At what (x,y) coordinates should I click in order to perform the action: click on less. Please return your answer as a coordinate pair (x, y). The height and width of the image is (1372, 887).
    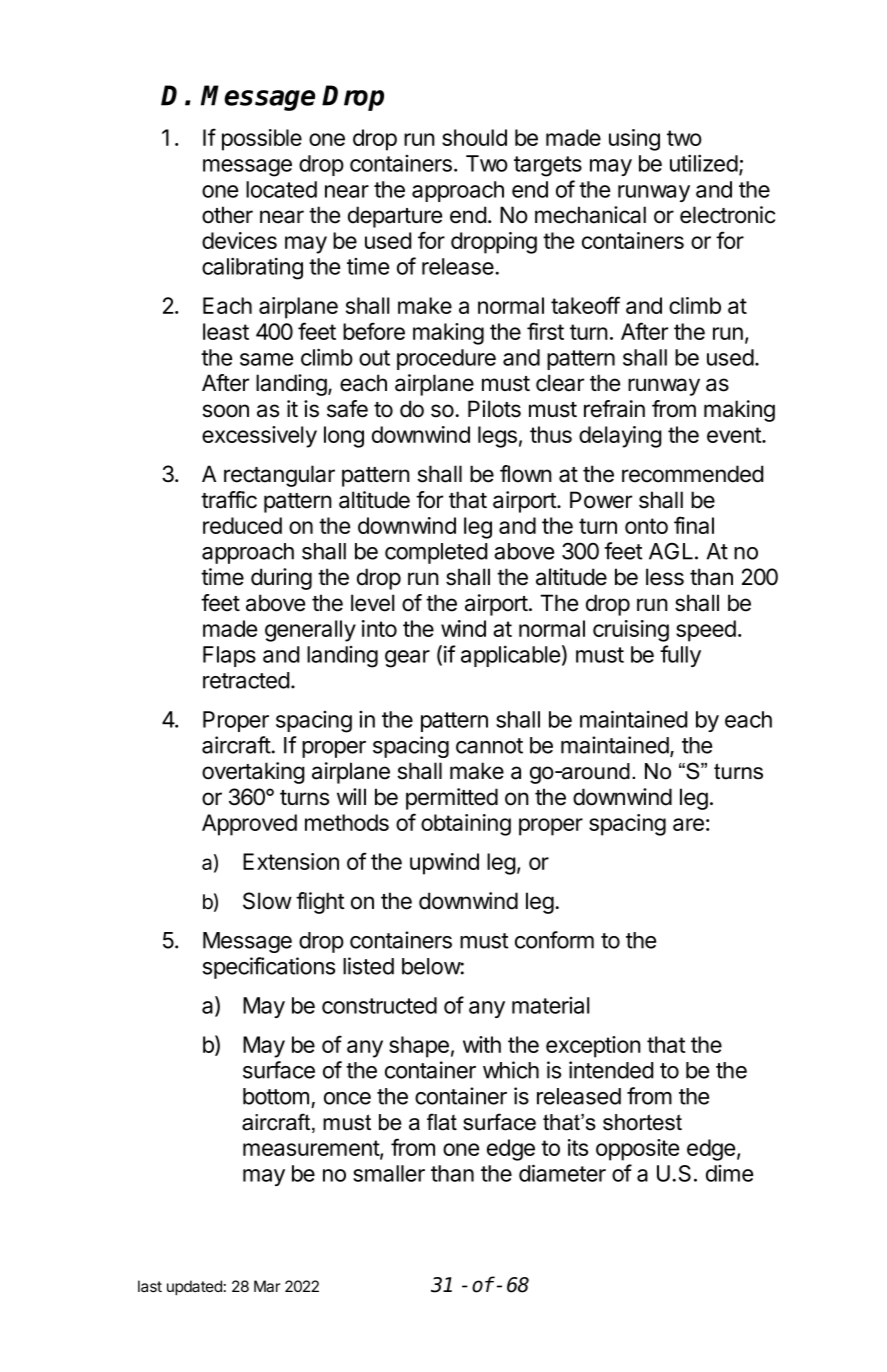
    Looking at the image, I should click on (665, 577).
